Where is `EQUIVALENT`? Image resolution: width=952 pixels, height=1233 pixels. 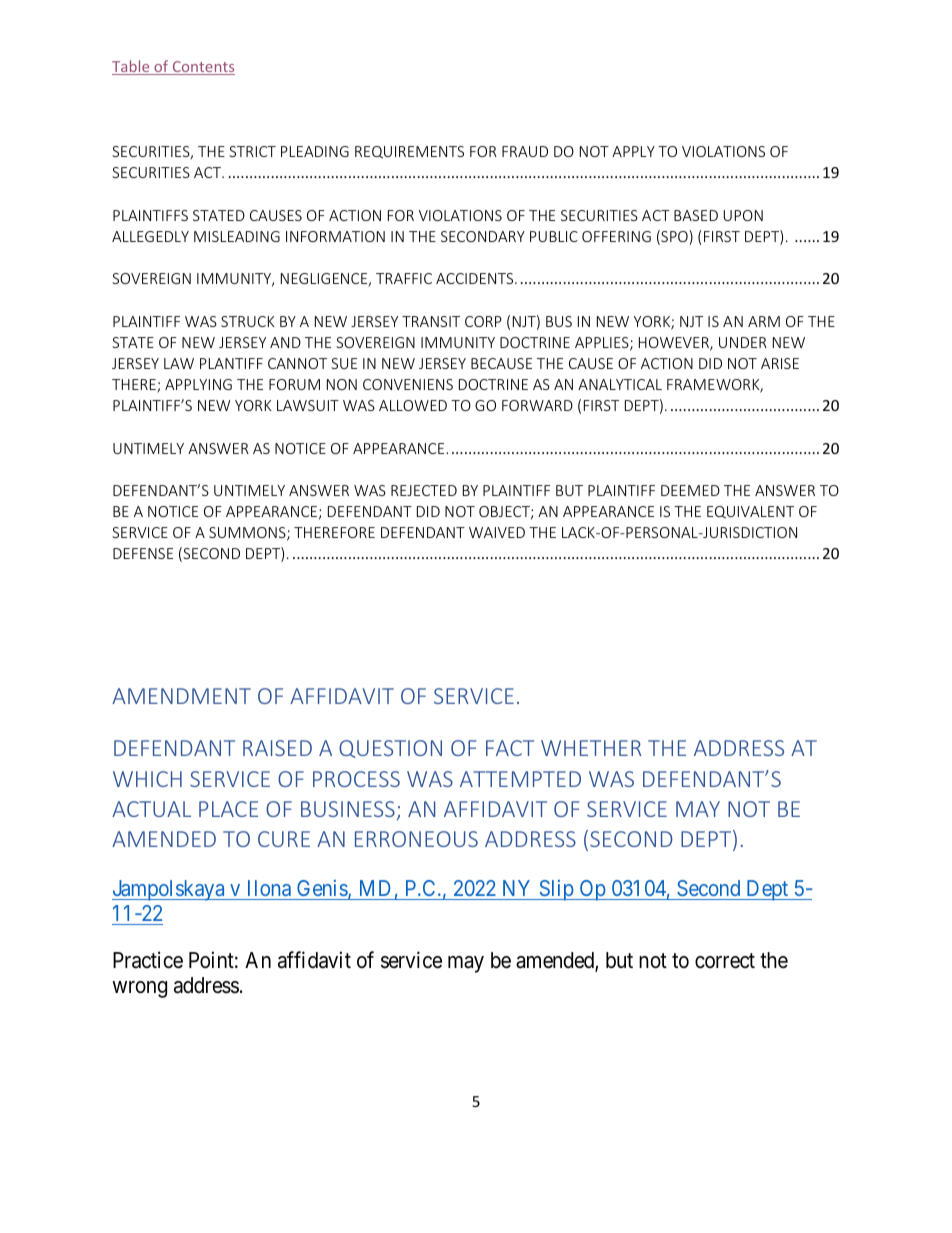
EQUIVALENT is located at coordinates (750, 512).
